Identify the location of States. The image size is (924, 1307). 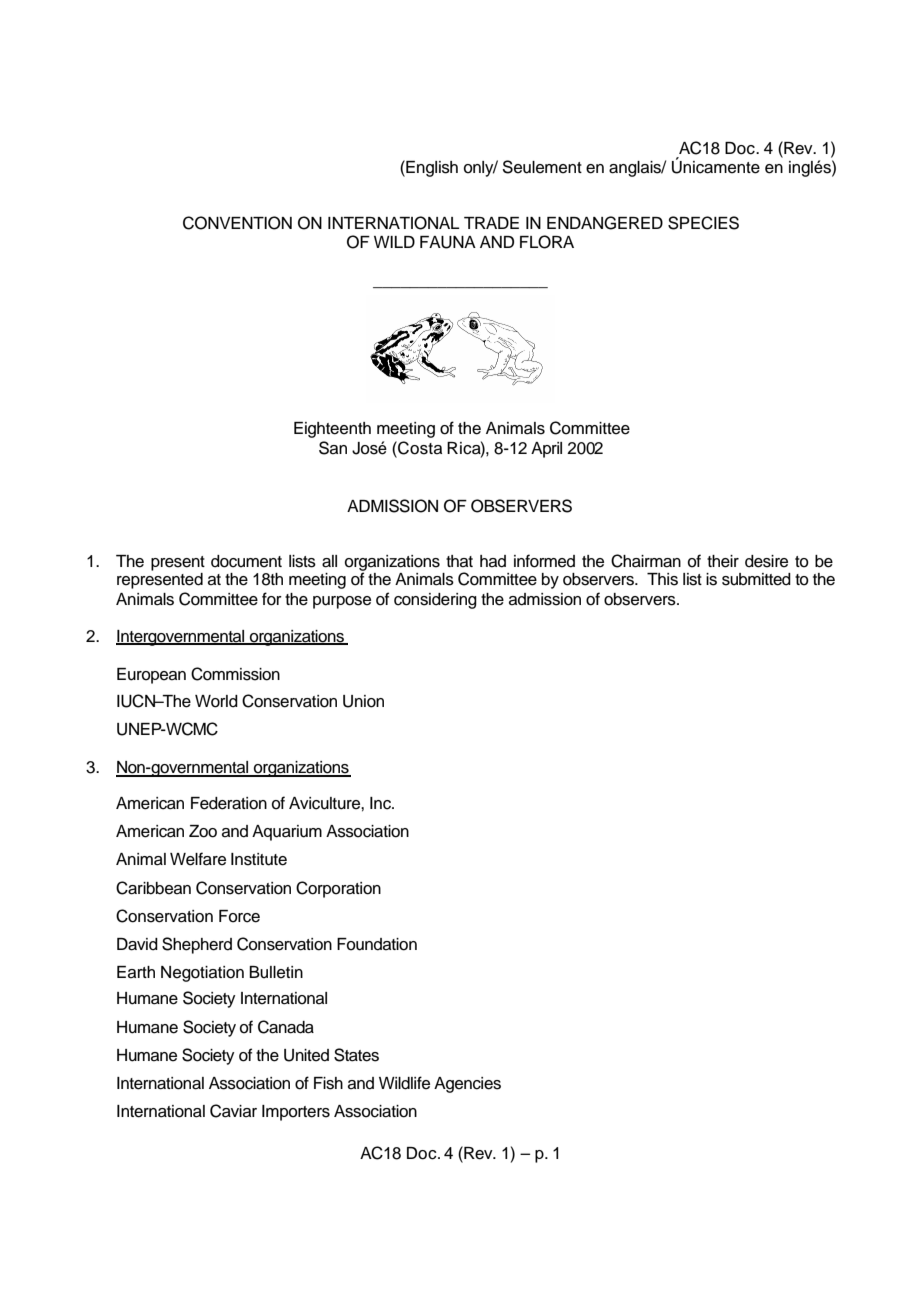
(356, 1055).
